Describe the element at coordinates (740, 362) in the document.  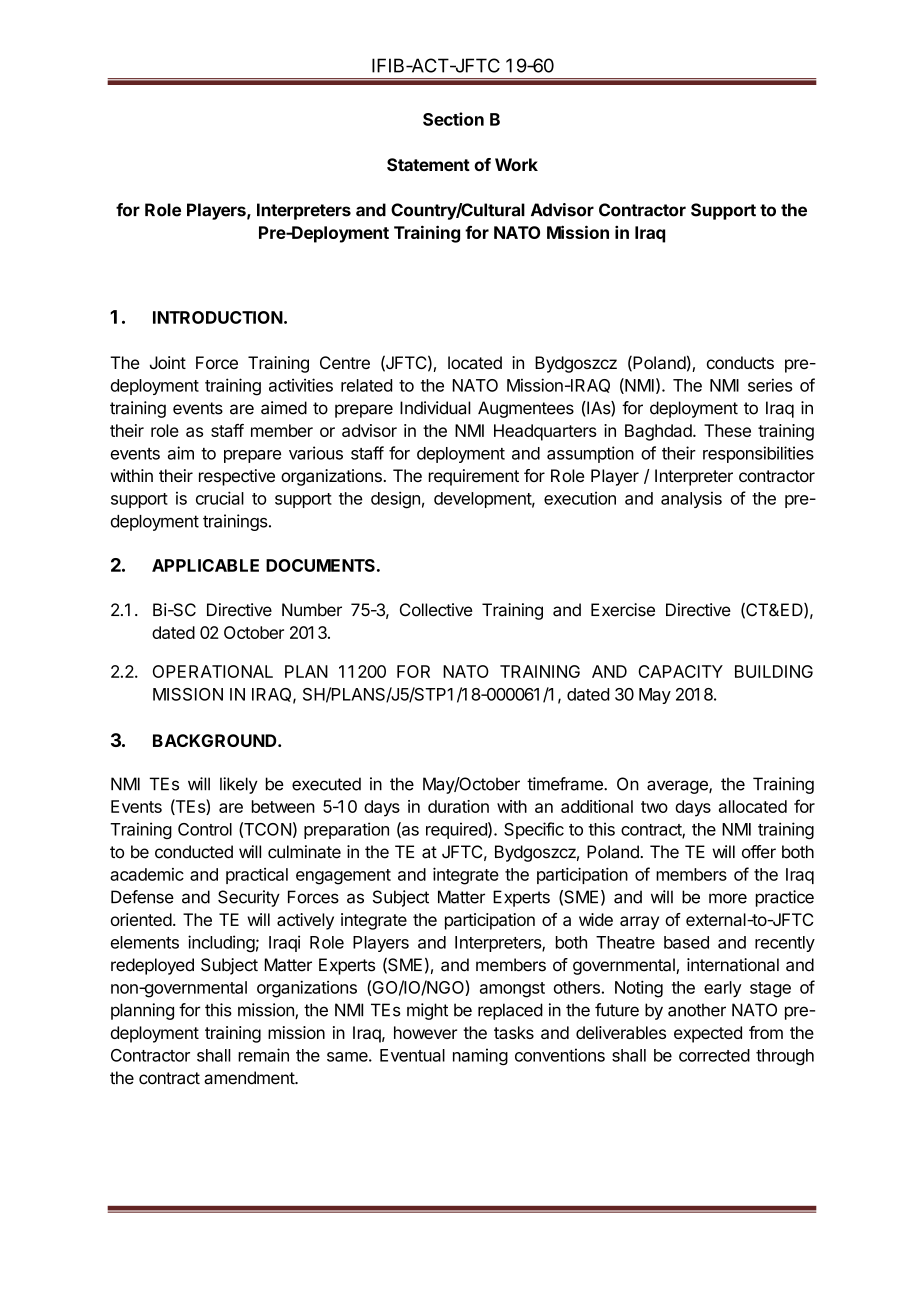
I see `conducts` at that location.
